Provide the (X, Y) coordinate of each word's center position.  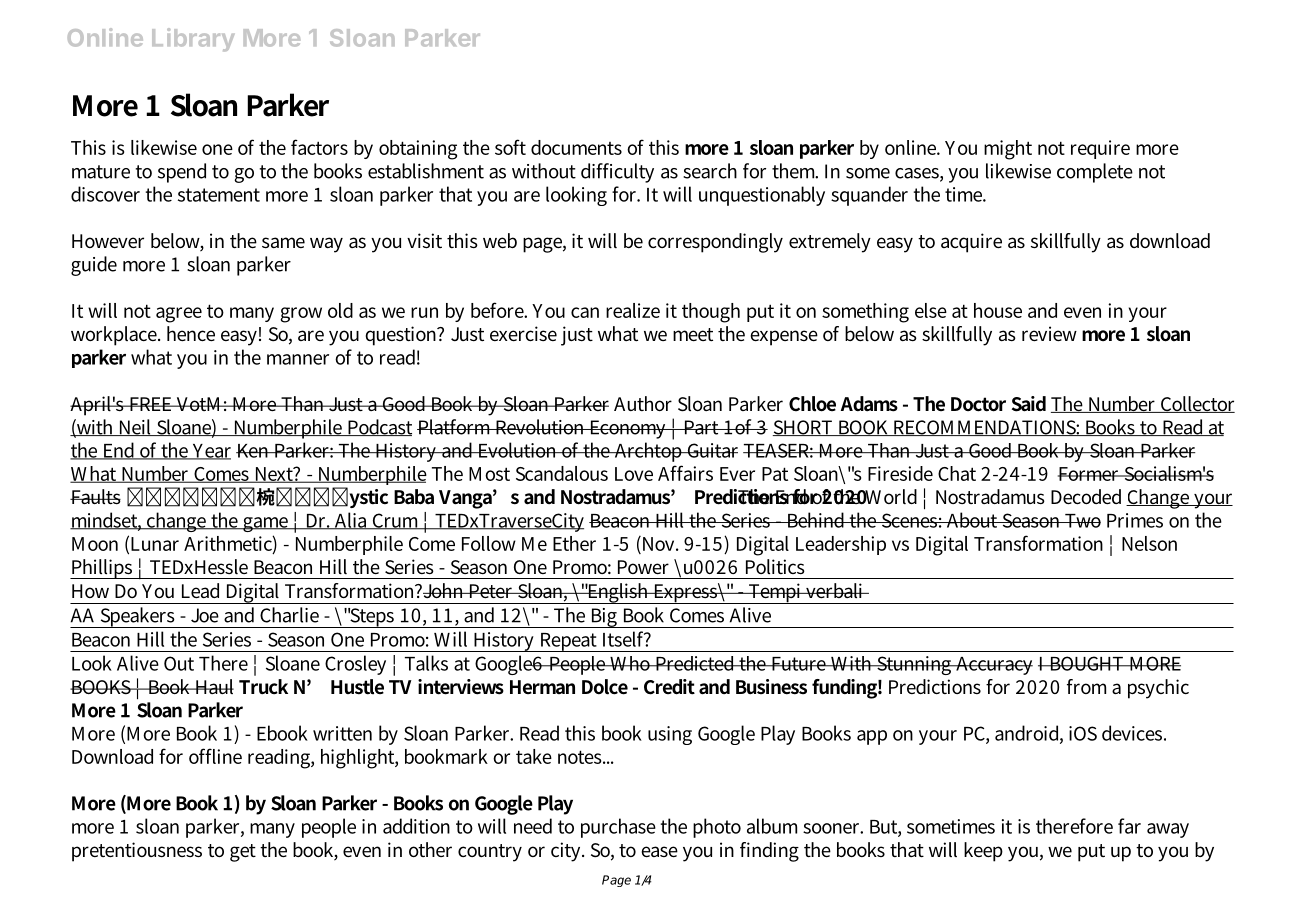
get (243, 853)
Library (193, 40)
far (1129, 826)
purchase (618, 828)
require (1100, 149)
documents (576, 147)
